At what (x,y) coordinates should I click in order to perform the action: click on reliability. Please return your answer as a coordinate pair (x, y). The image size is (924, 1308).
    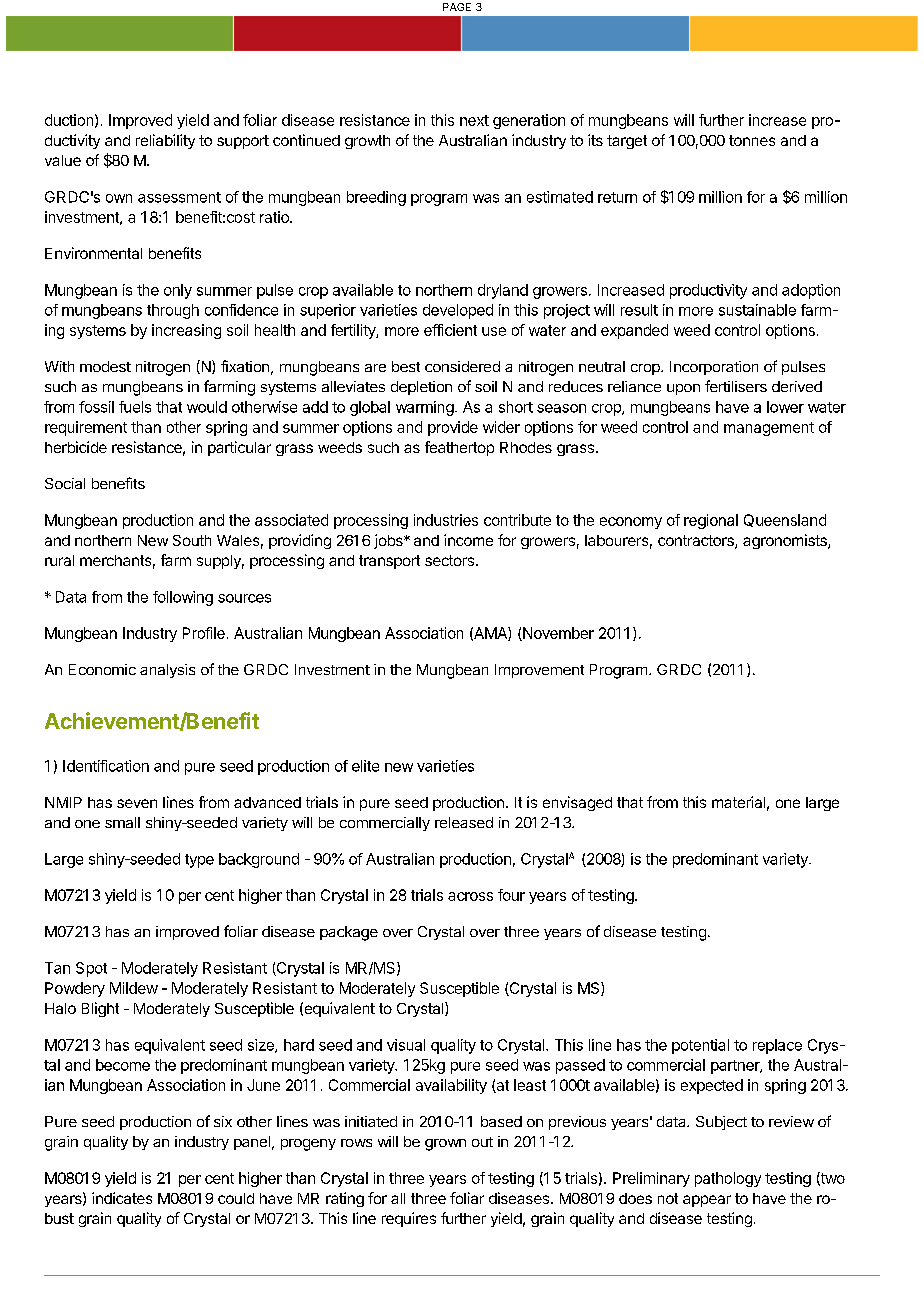
    Looking at the image, I should click on (165, 141).
